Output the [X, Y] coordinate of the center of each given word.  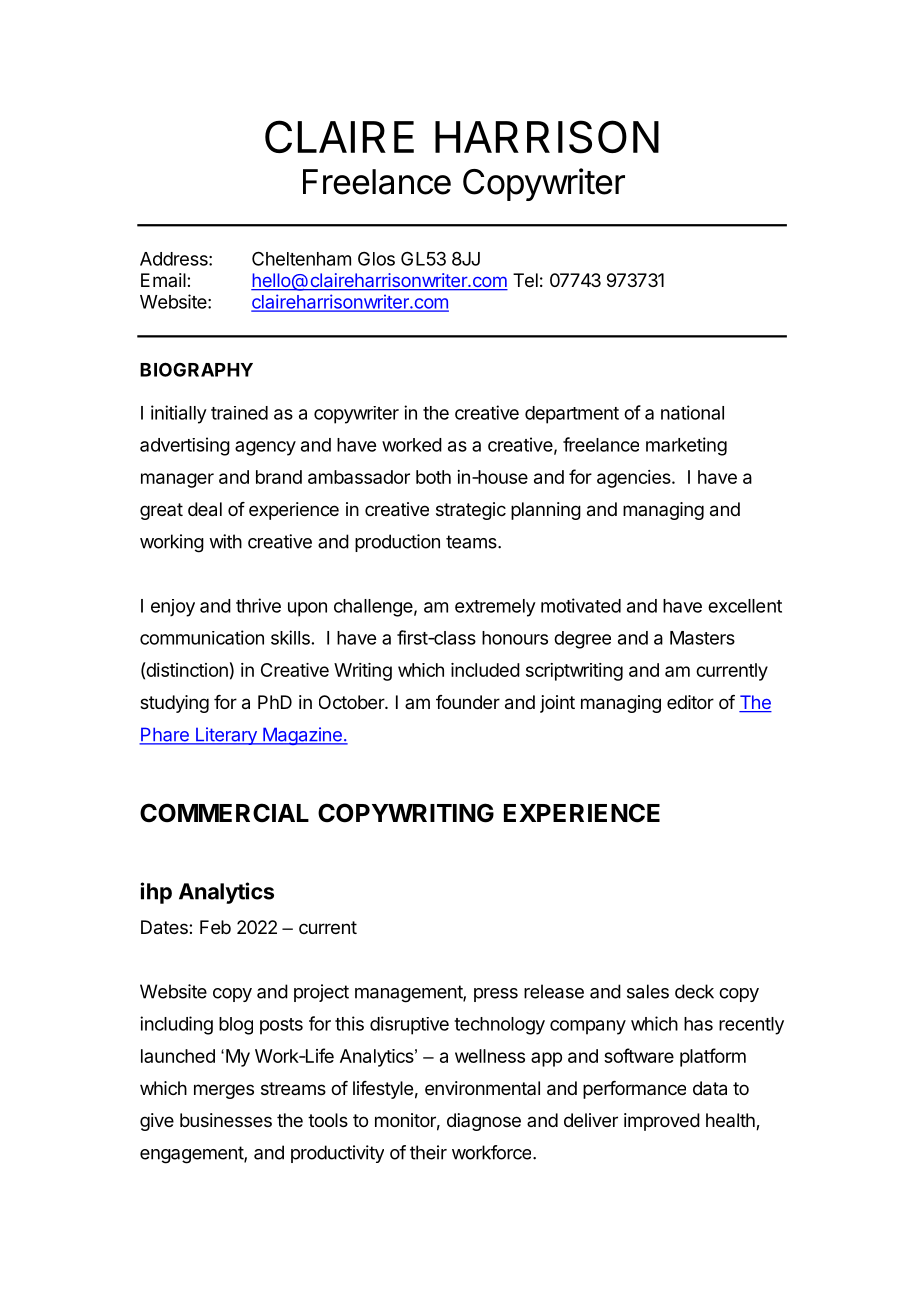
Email [164, 280]
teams [472, 542]
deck [694, 991]
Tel [525, 280]
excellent [745, 606]
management [409, 994]
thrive [258, 605]
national [692, 412]
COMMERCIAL [224, 813]
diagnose [484, 1122]
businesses [226, 1120]
